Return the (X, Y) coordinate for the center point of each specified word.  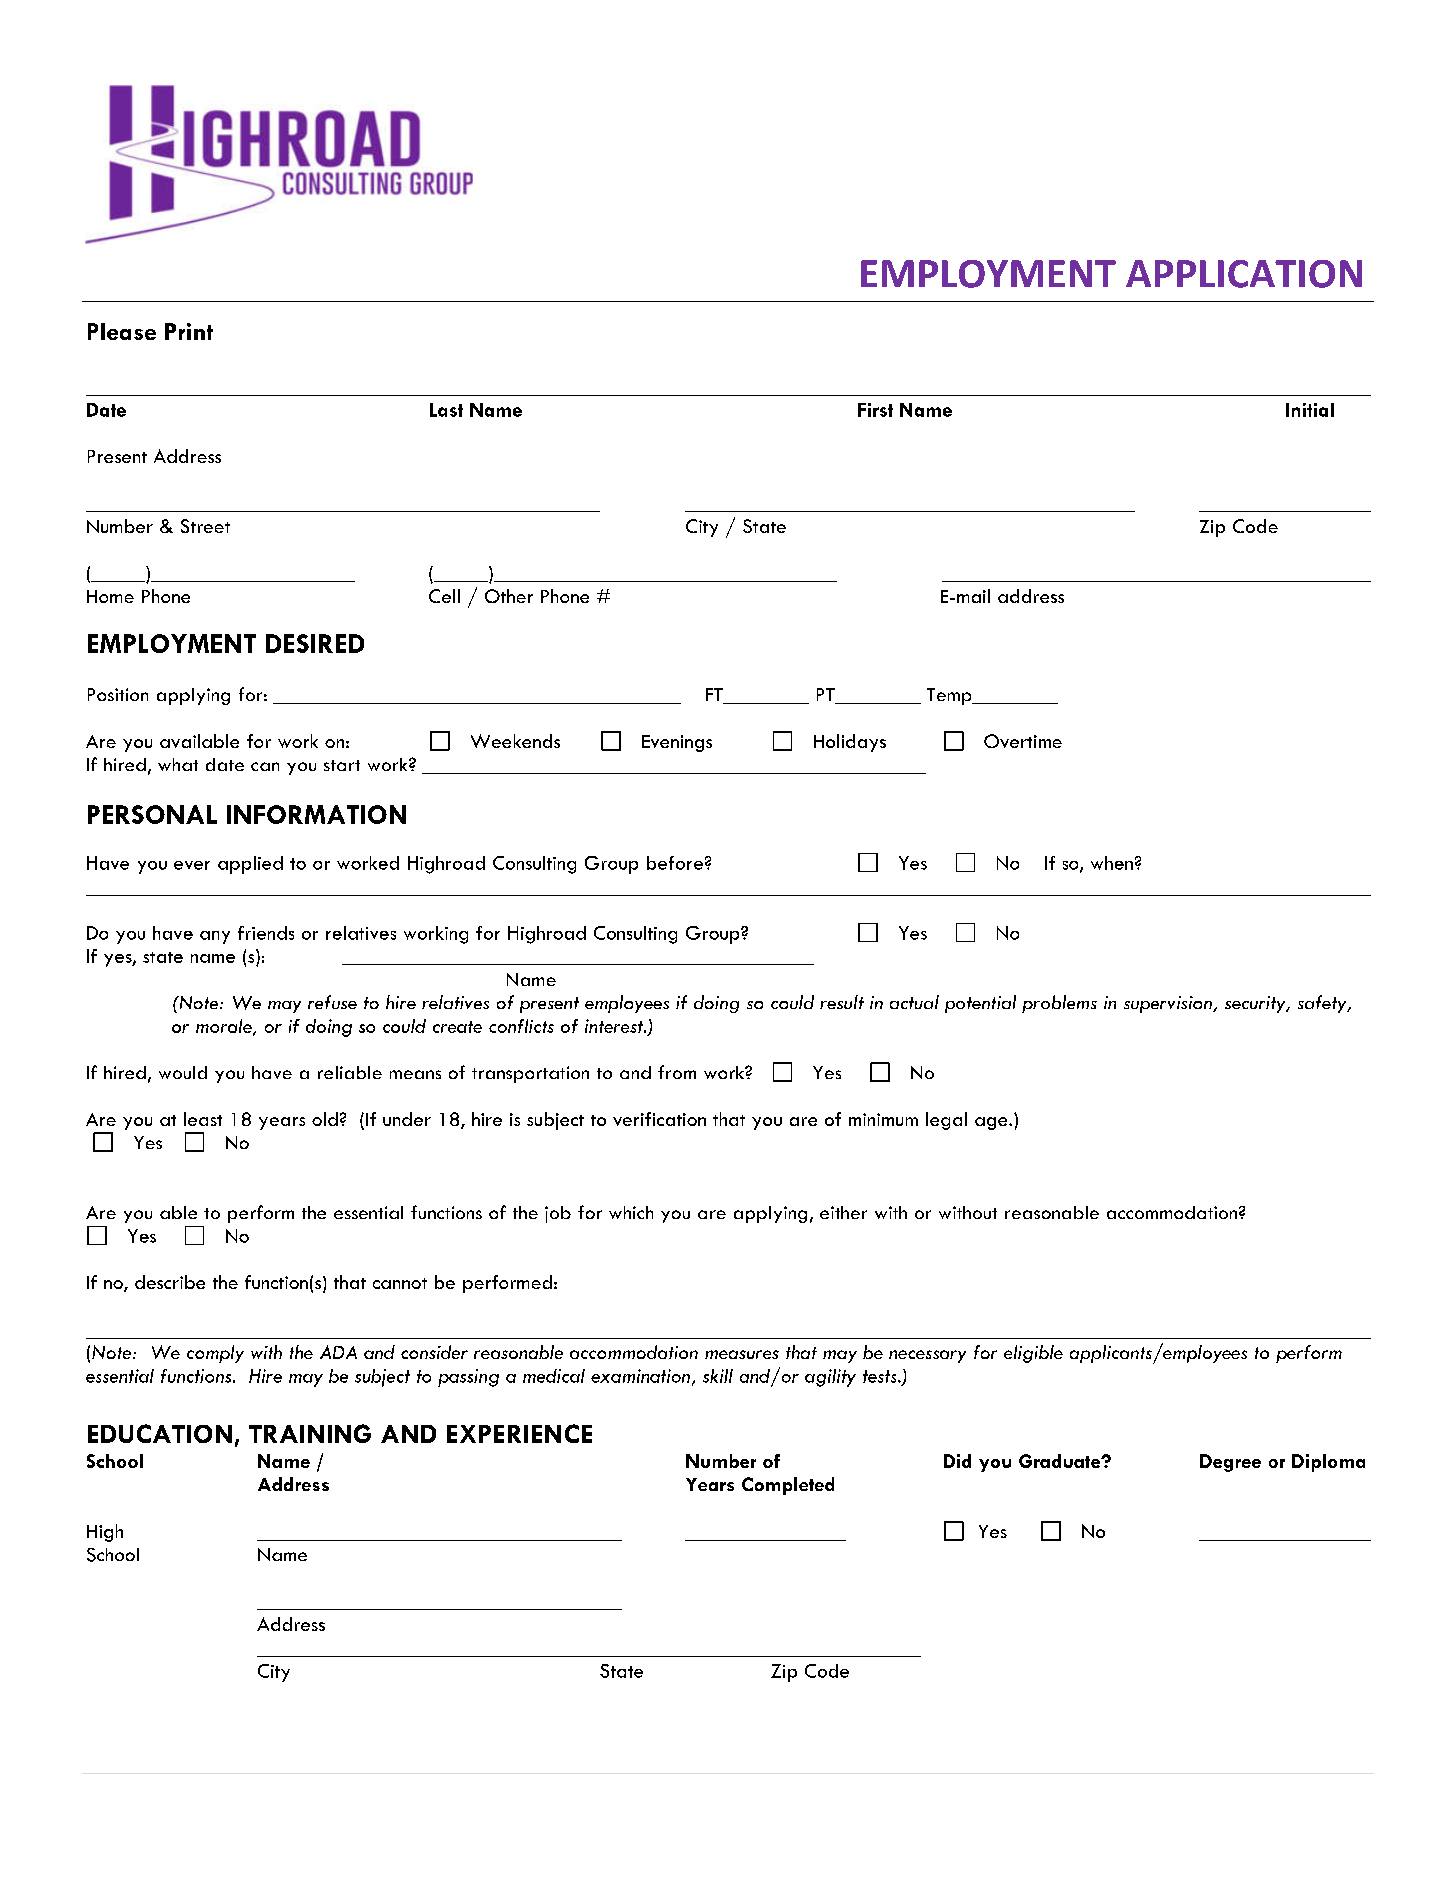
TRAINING (310, 1433)
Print (189, 331)
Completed (788, 1486)
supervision (1169, 1004)
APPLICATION (1244, 274)
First (875, 410)
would (183, 1072)
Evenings (677, 743)
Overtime (1023, 741)
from (677, 1072)
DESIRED (315, 643)
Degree (1230, 1463)
